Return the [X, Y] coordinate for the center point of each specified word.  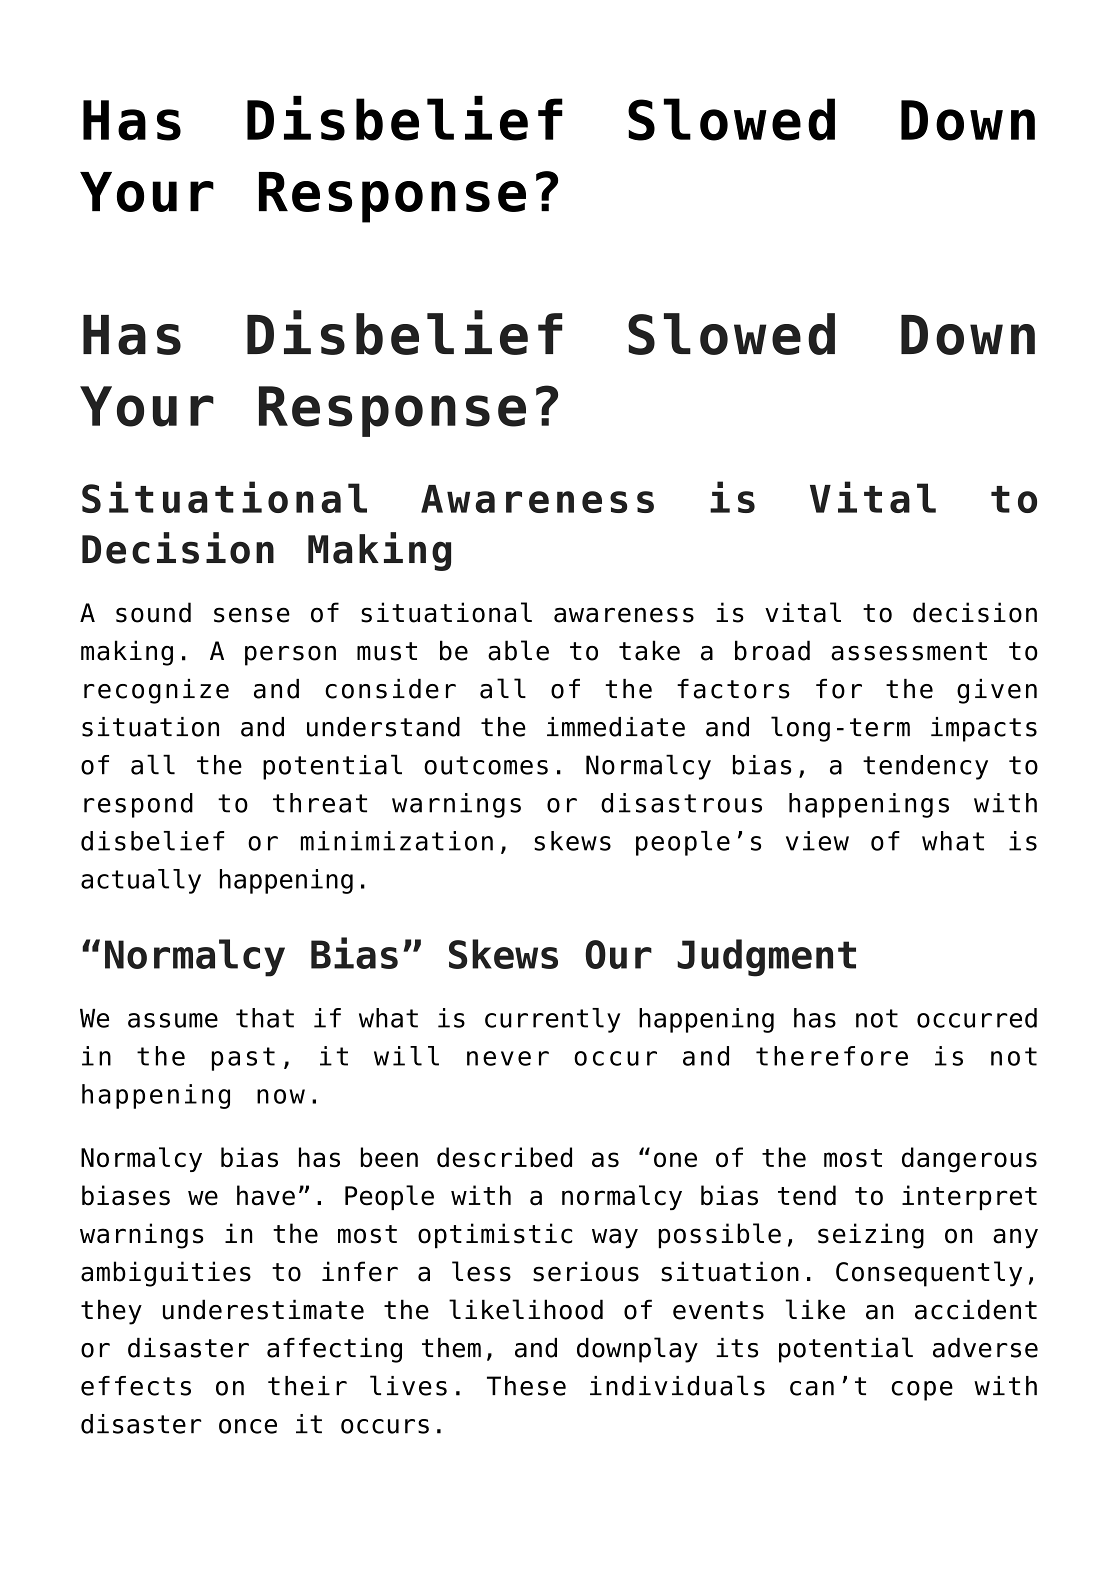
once [248, 1426]
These [526, 1386]
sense [252, 615]
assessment [909, 651]
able [518, 650]
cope [922, 1391]
